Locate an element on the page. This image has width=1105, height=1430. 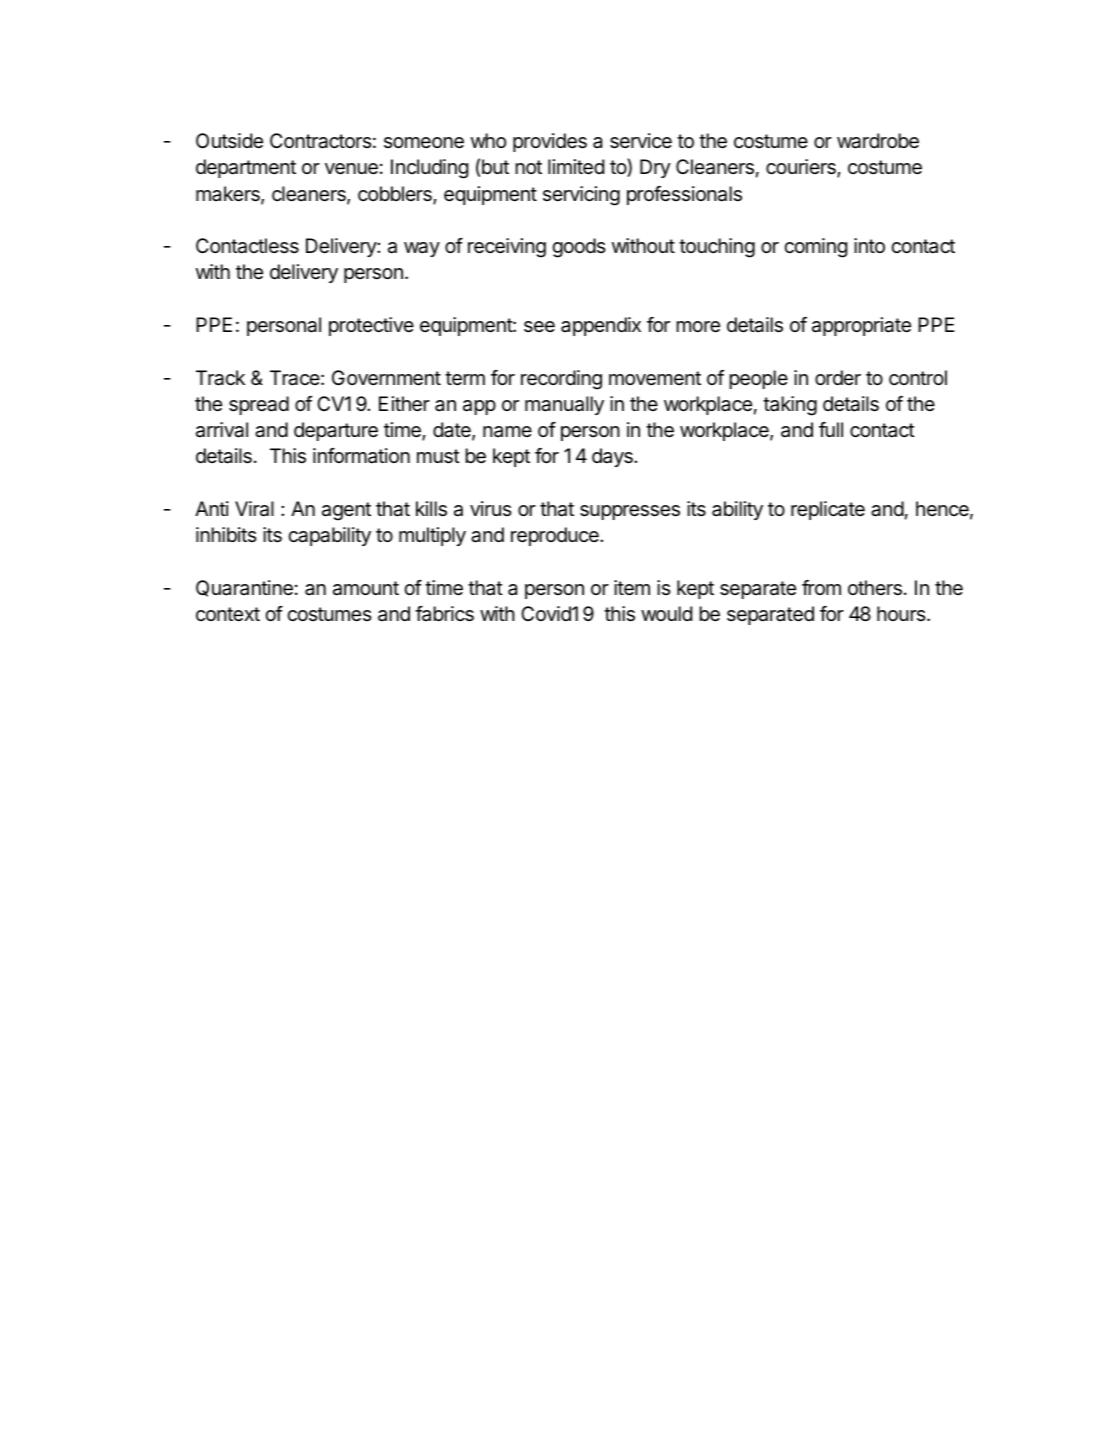
Contractors is located at coordinates (321, 141).
